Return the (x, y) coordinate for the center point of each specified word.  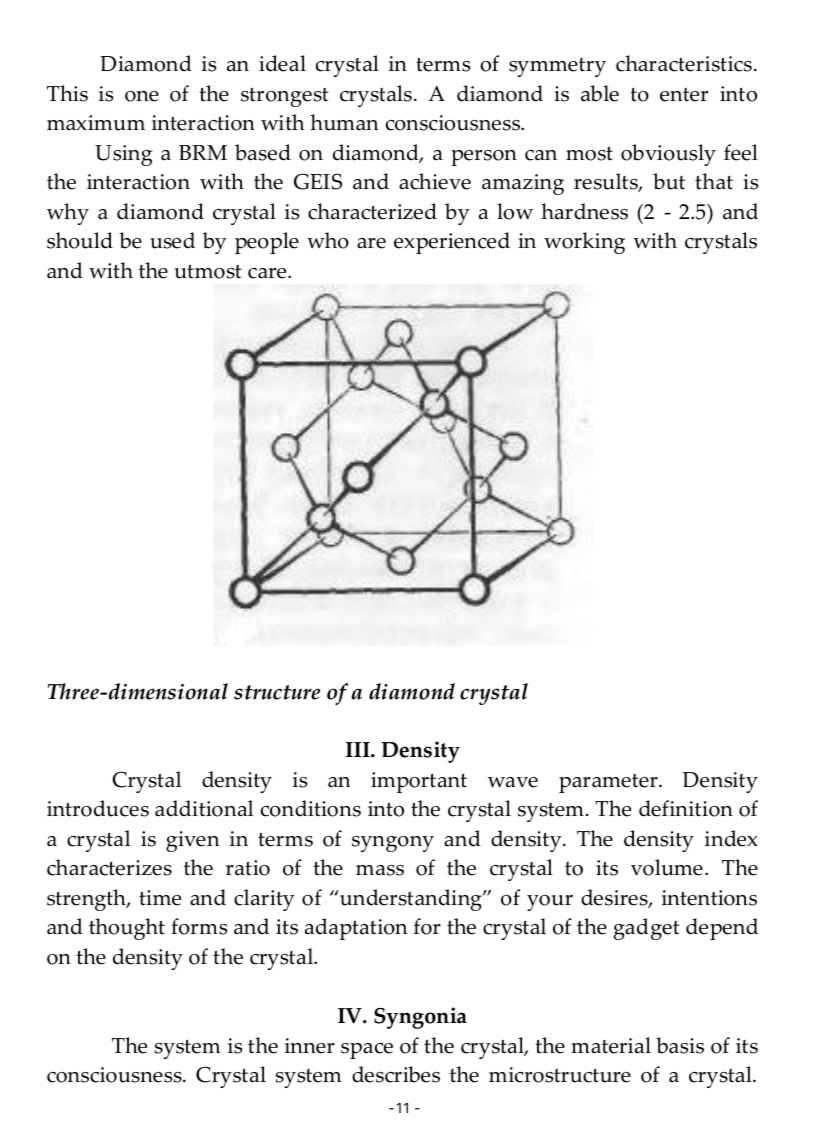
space (367, 1051)
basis (680, 1045)
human (344, 122)
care (268, 273)
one (142, 96)
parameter (609, 783)
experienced (452, 243)
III (359, 749)
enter (684, 95)
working (584, 243)
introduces (98, 808)
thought (127, 929)
